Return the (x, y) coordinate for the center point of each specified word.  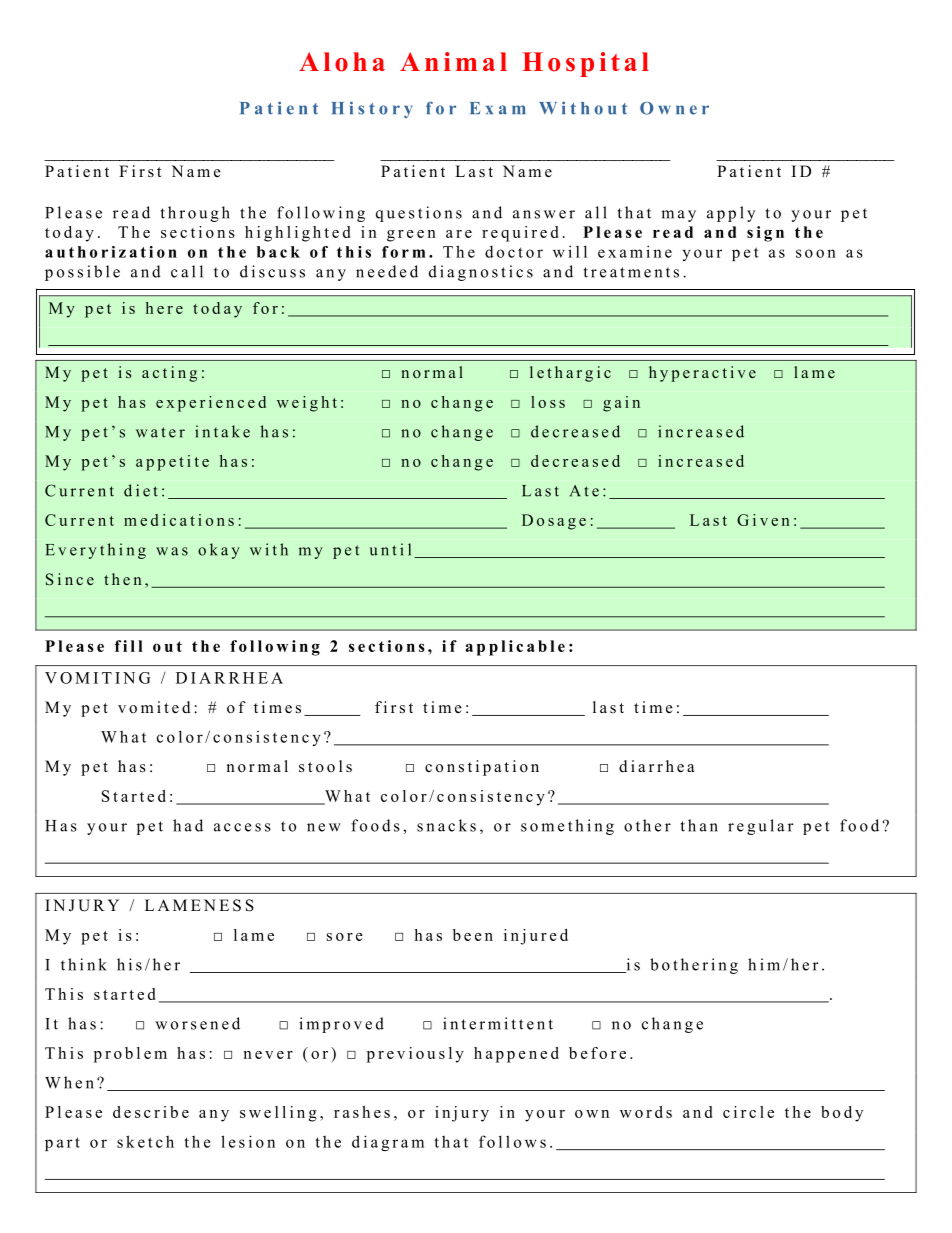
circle (748, 1112)
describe (151, 1112)
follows (512, 1141)
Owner (674, 108)
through (195, 214)
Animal (453, 61)
